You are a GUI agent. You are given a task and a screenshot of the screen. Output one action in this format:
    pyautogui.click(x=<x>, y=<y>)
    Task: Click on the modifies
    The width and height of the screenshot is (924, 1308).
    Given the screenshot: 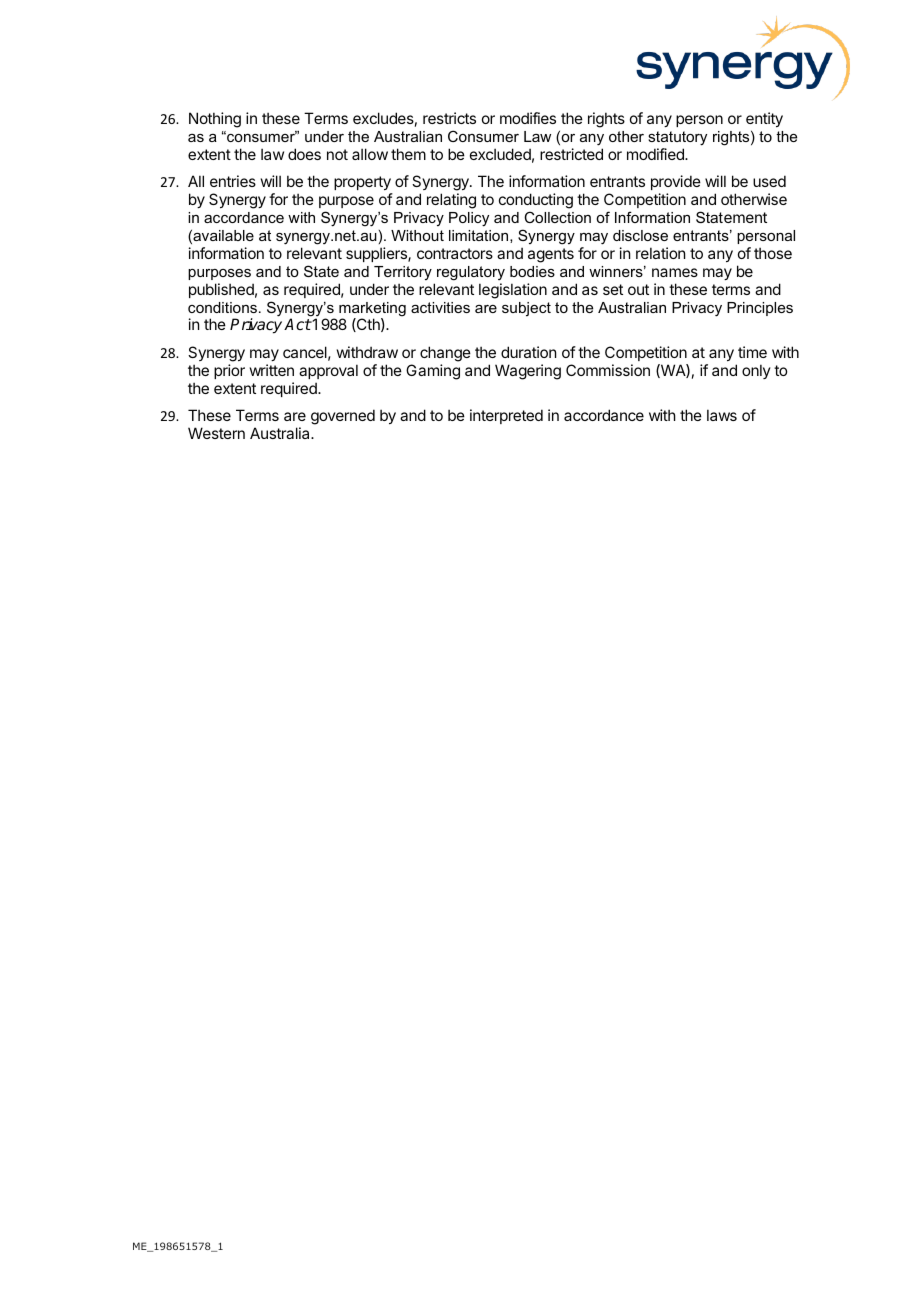 What is the action you would take?
    pyautogui.click(x=528, y=118)
